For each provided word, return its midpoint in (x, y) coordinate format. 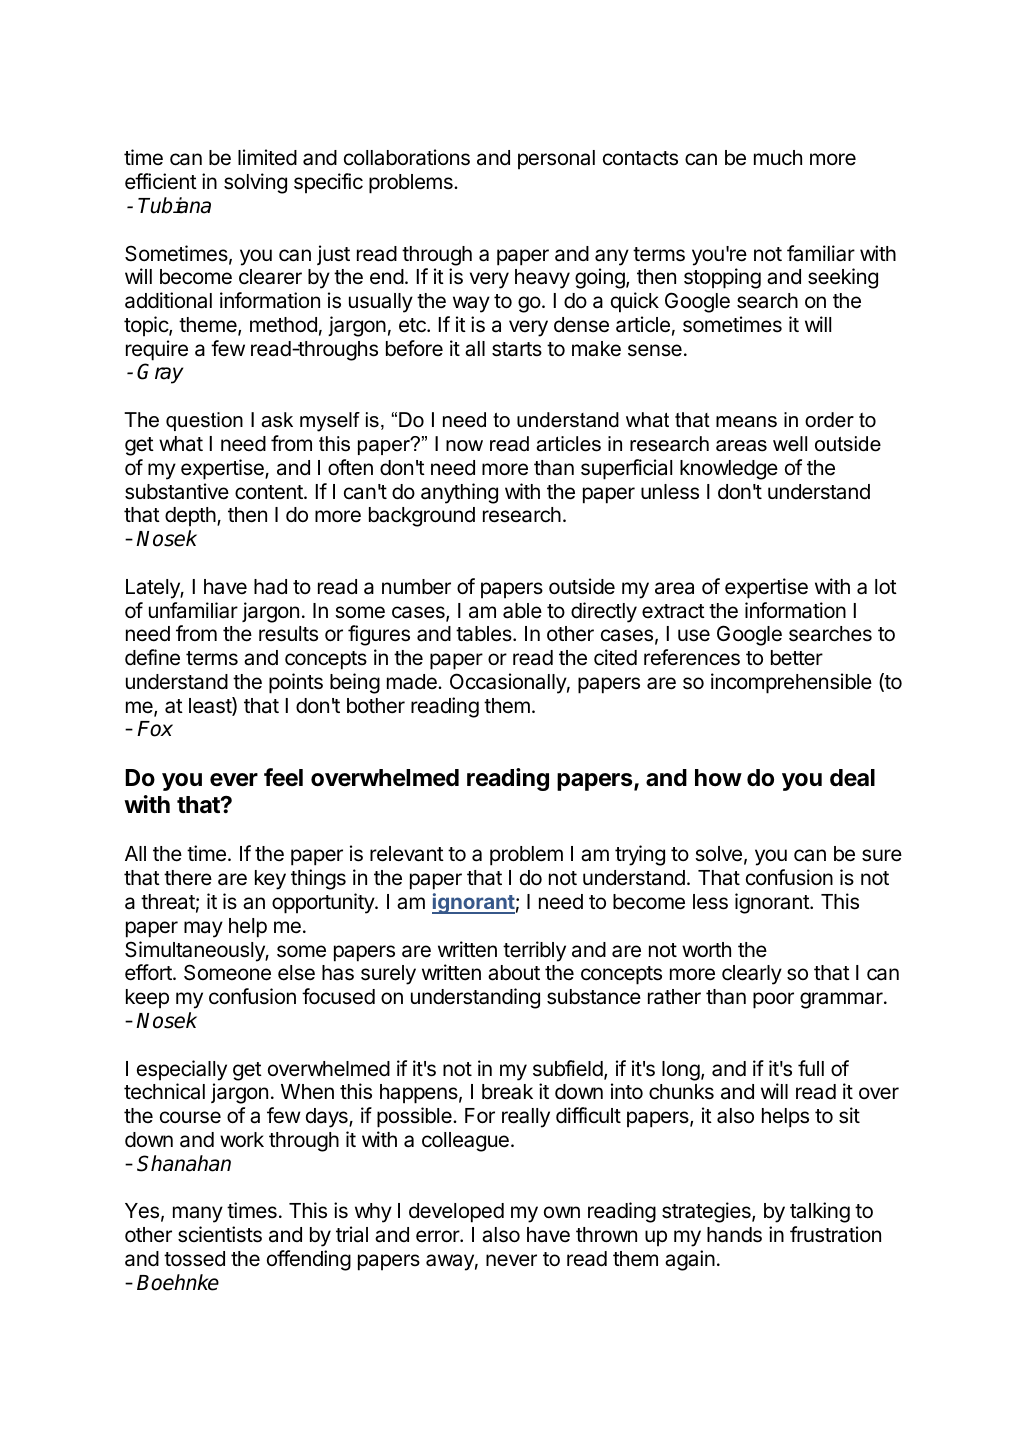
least (211, 706)
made (413, 682)
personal (556, 160)
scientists (220, 1234)
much (778, 158)
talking (820, 1212)
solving (255, 183)
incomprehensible (791, 683)
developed (456, 1213)
